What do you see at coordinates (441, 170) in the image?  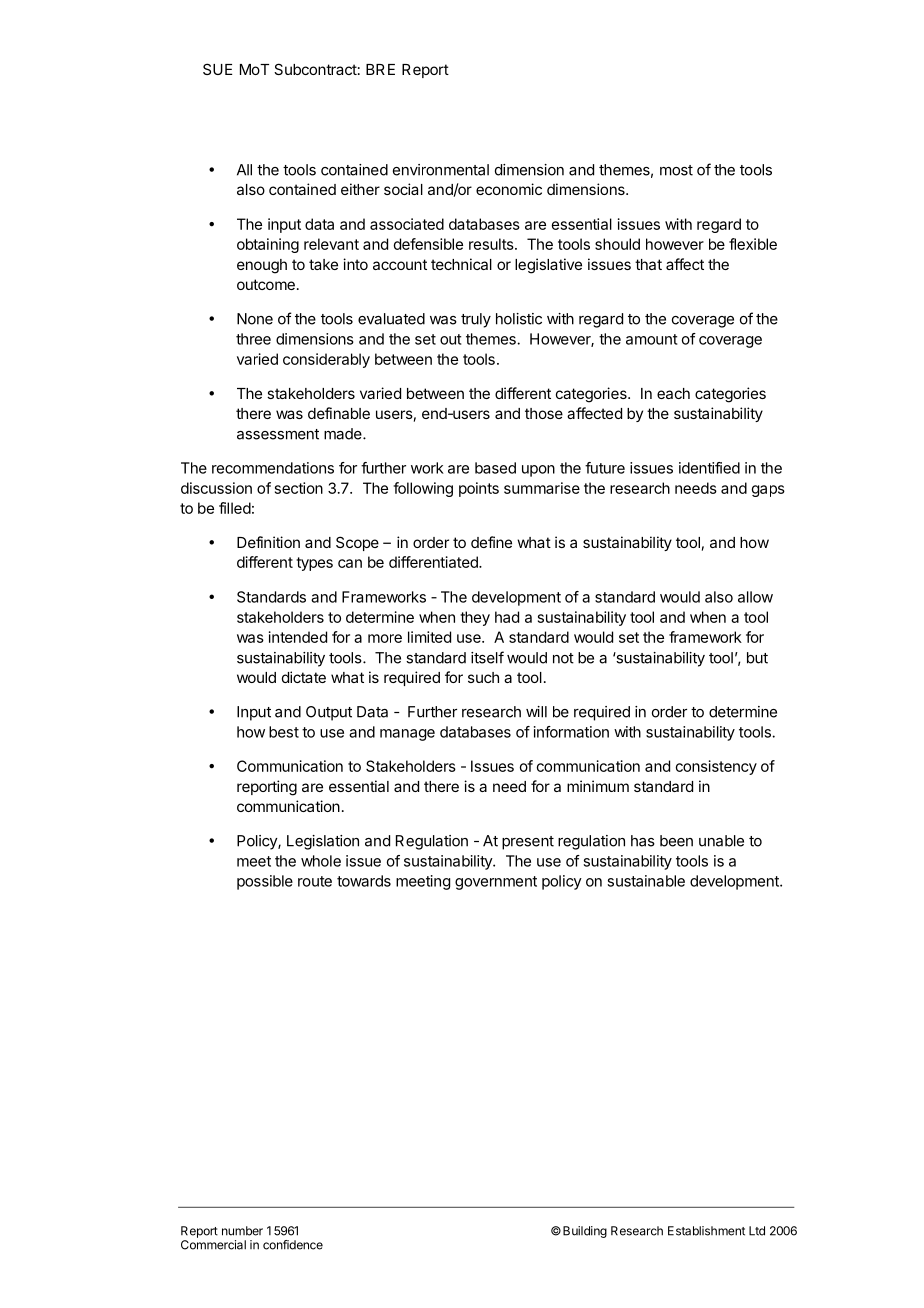 I see `environmental` at bounding box center [441, 170].
